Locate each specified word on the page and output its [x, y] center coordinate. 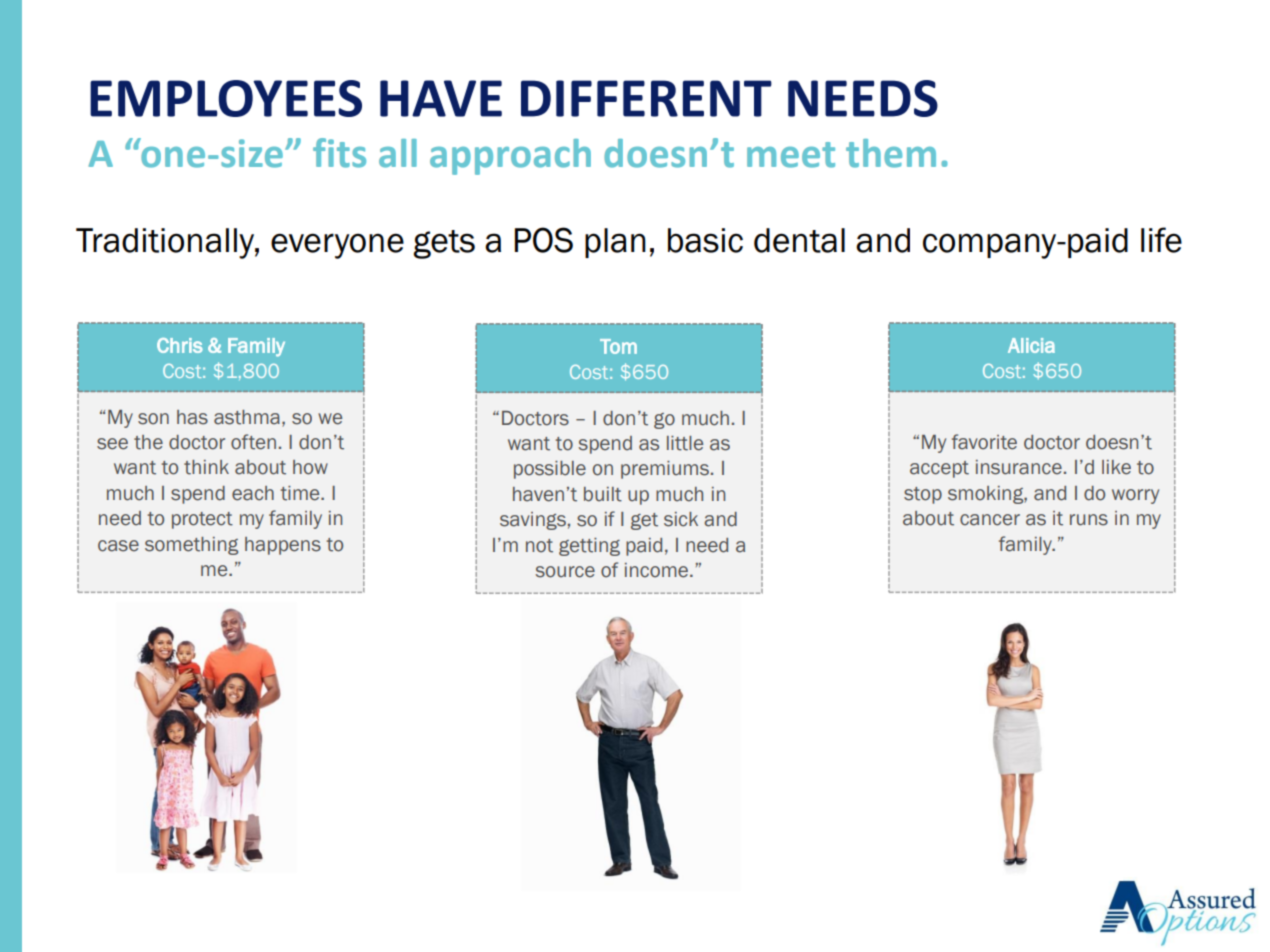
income [658, 570]
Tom [618, 346]
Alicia [1031, 345]
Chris [180, 345]
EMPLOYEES [226, 98]
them [891, 153]
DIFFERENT [646, 98]
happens [283, 546]
